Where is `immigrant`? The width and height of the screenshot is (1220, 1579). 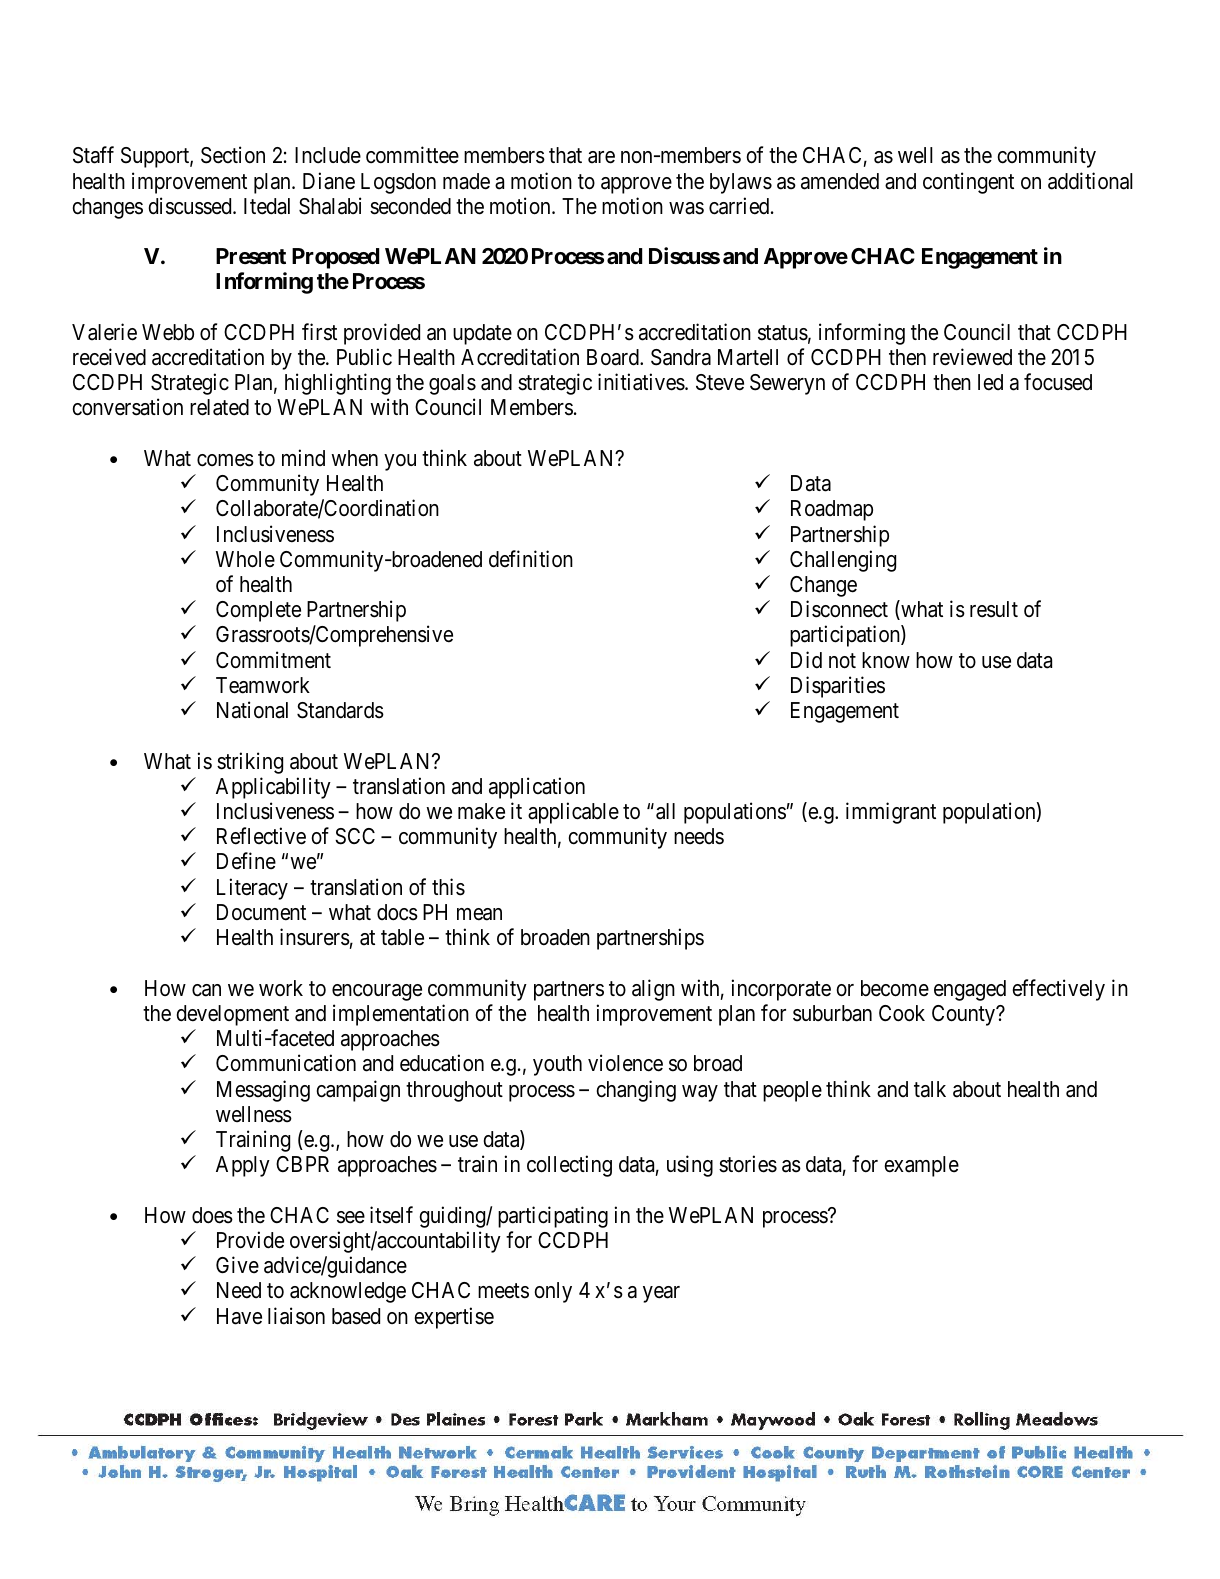
immigrant is located at coordinates (891, 813).
